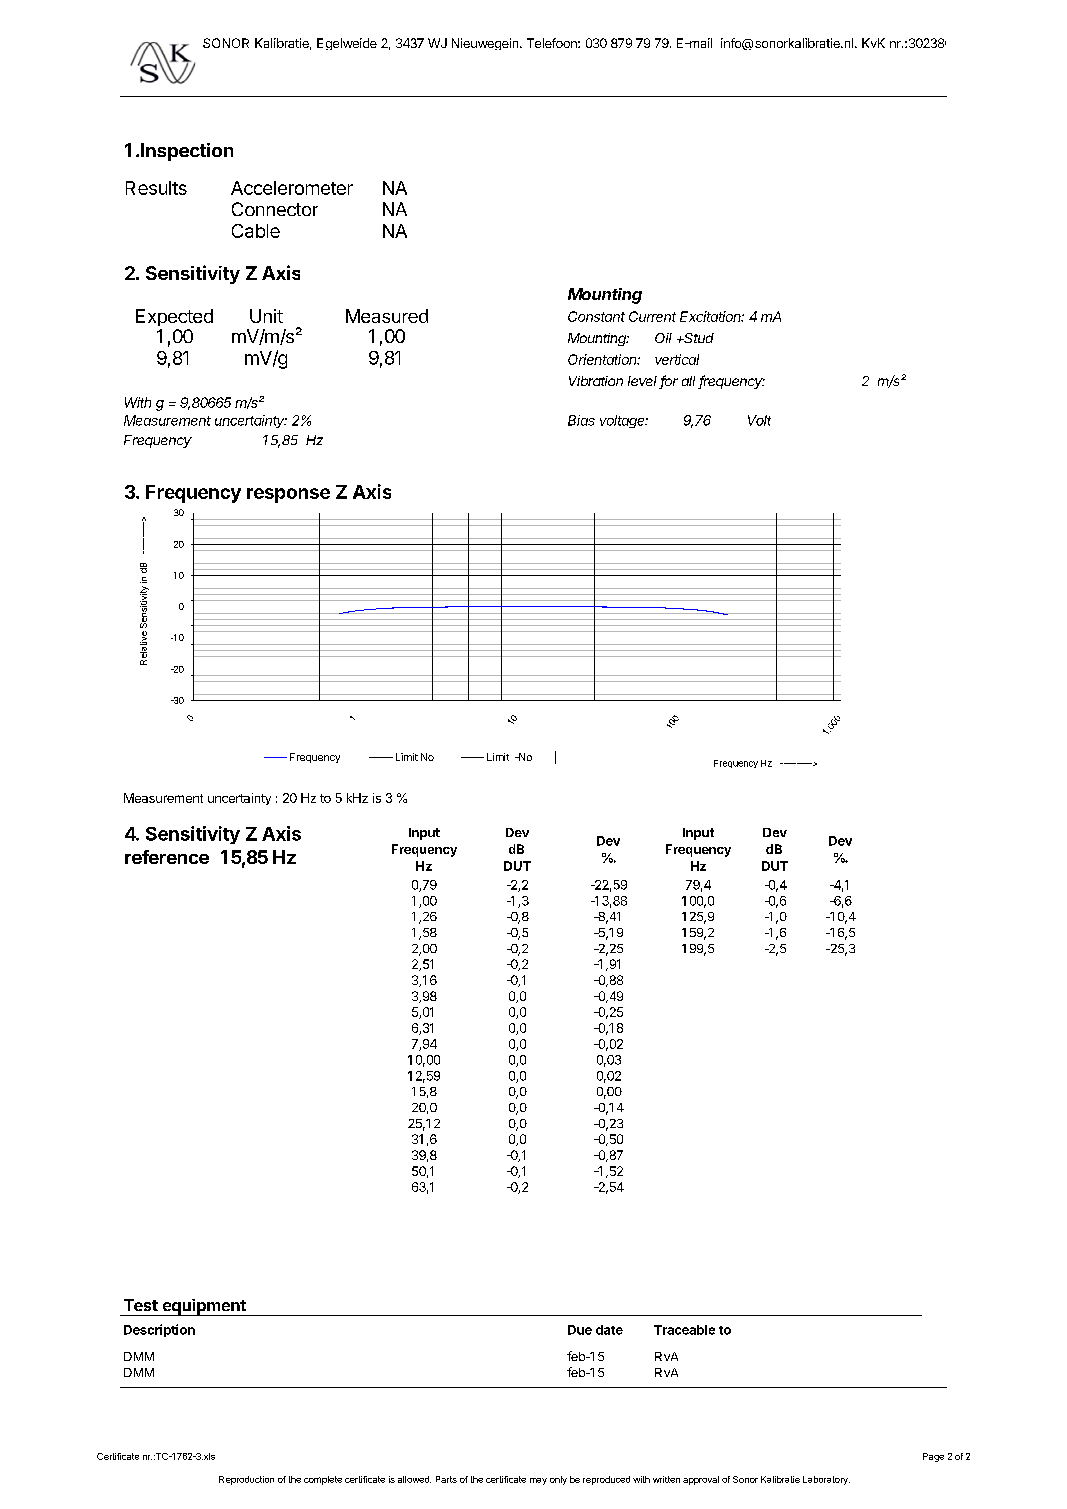 The width and height of the page is (1067, 1509). Describe the element at coordinates (580, 1330) in the page. I see `Due` at that location.
